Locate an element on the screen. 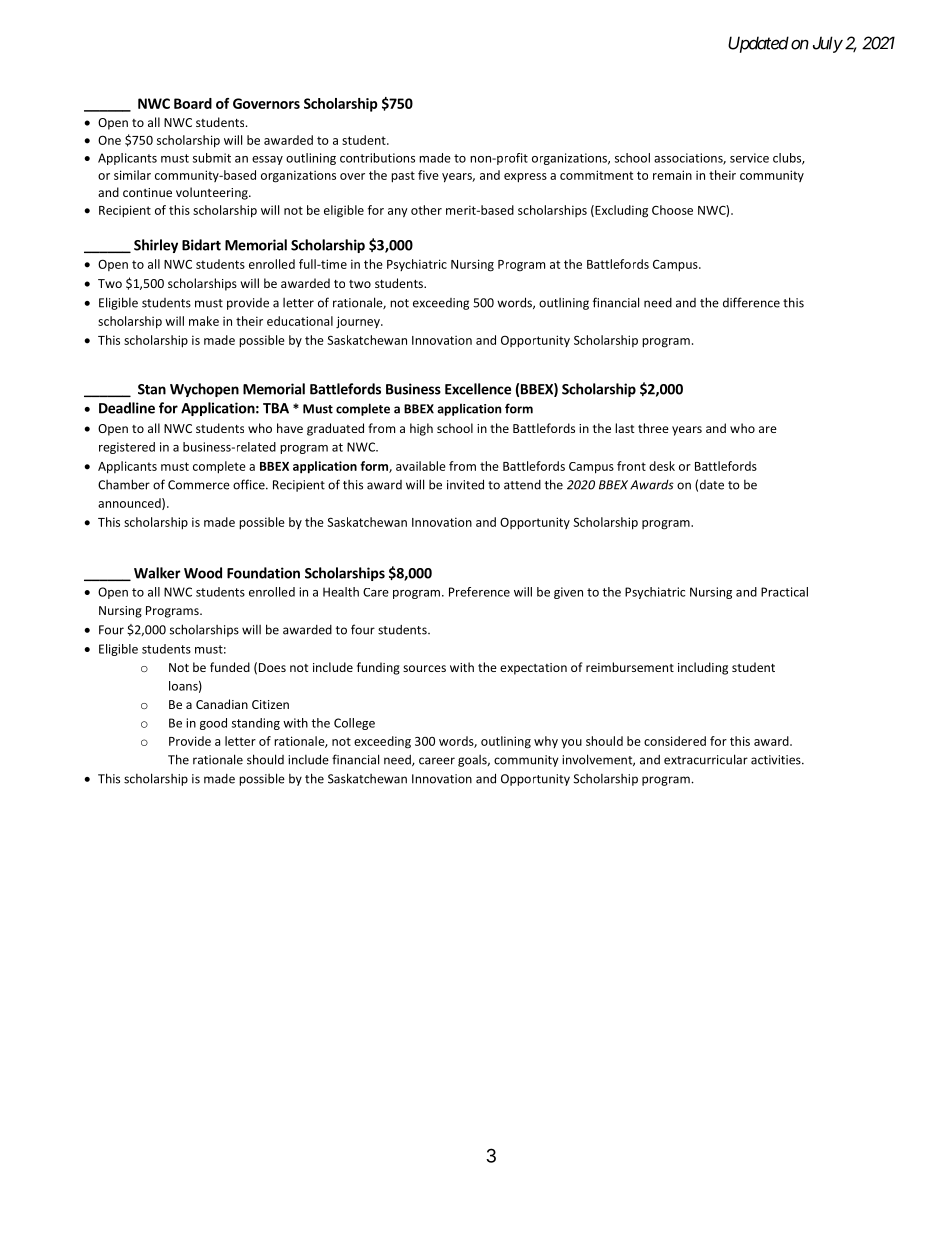  good is located at coordinates (213, 724).
